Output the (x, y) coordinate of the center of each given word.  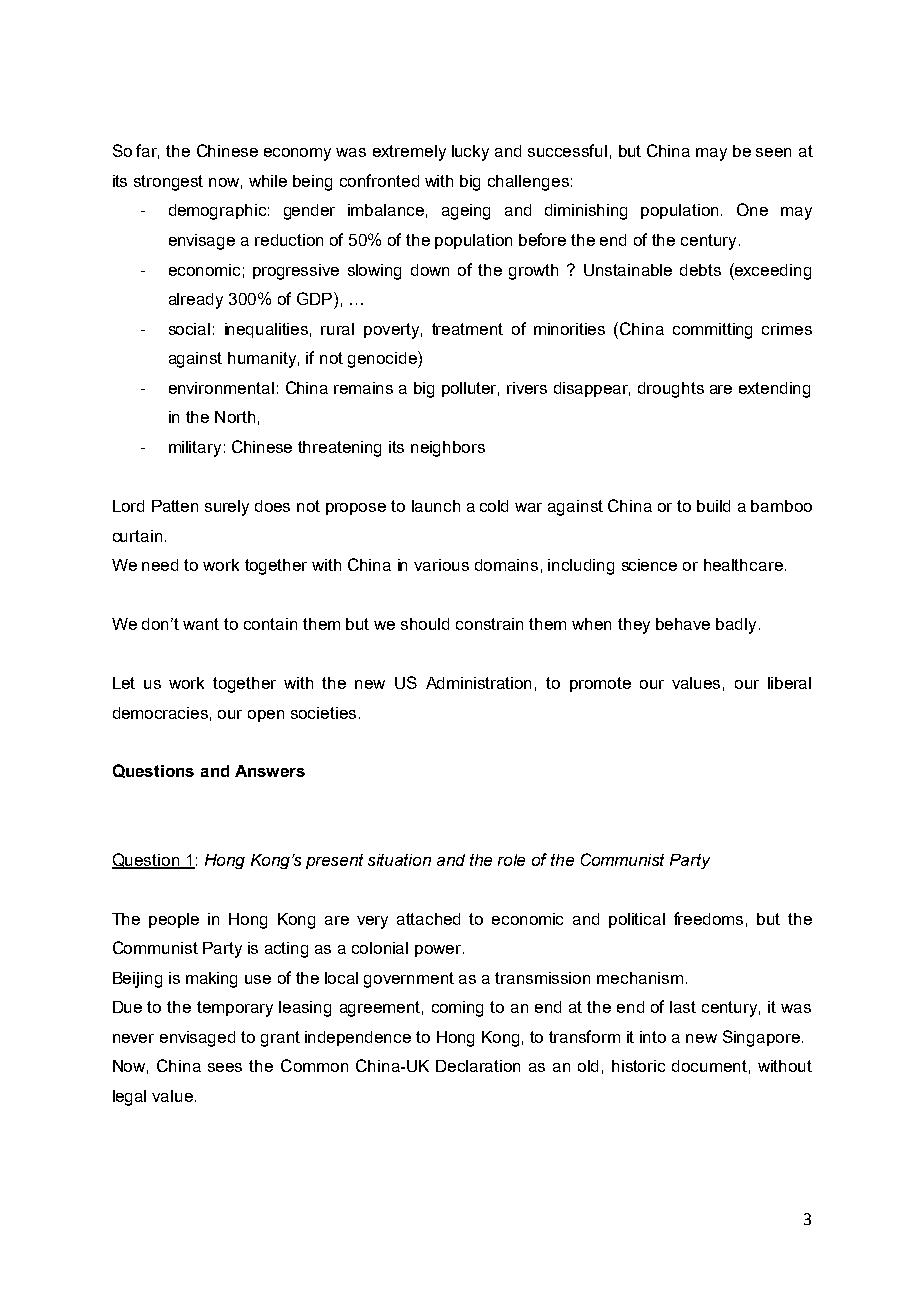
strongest (168, 183)
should (425, 624)
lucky (470, 153)
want (201, 624)
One (752, 209)
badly (736, 626)
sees (225, 1067)
